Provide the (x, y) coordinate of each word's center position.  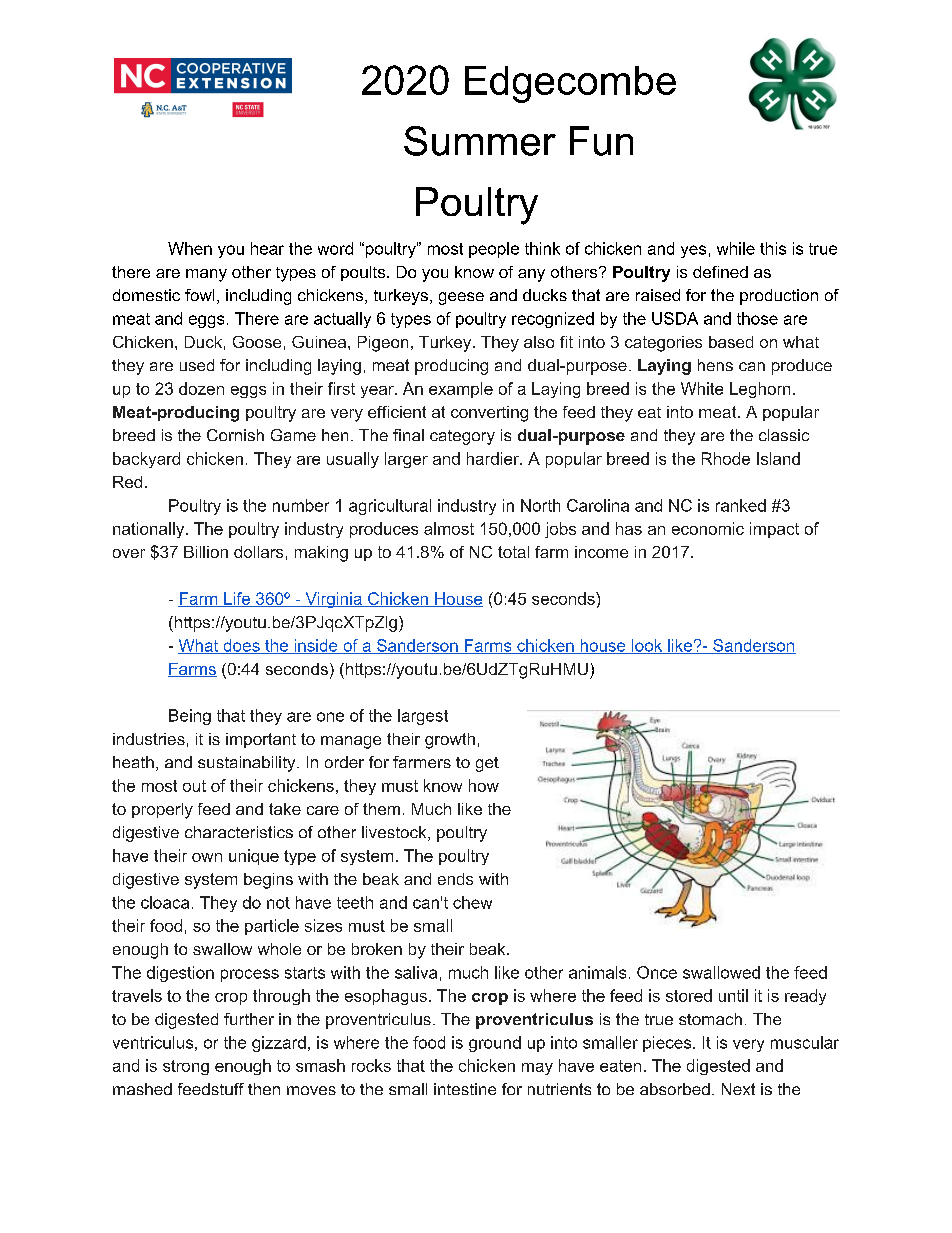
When (190, 248)
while (736, 248)
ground (495, 1044)
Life (237, 599)
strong (186, 1067)
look (647, 646)
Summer (480, 141)
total (513, 552)
